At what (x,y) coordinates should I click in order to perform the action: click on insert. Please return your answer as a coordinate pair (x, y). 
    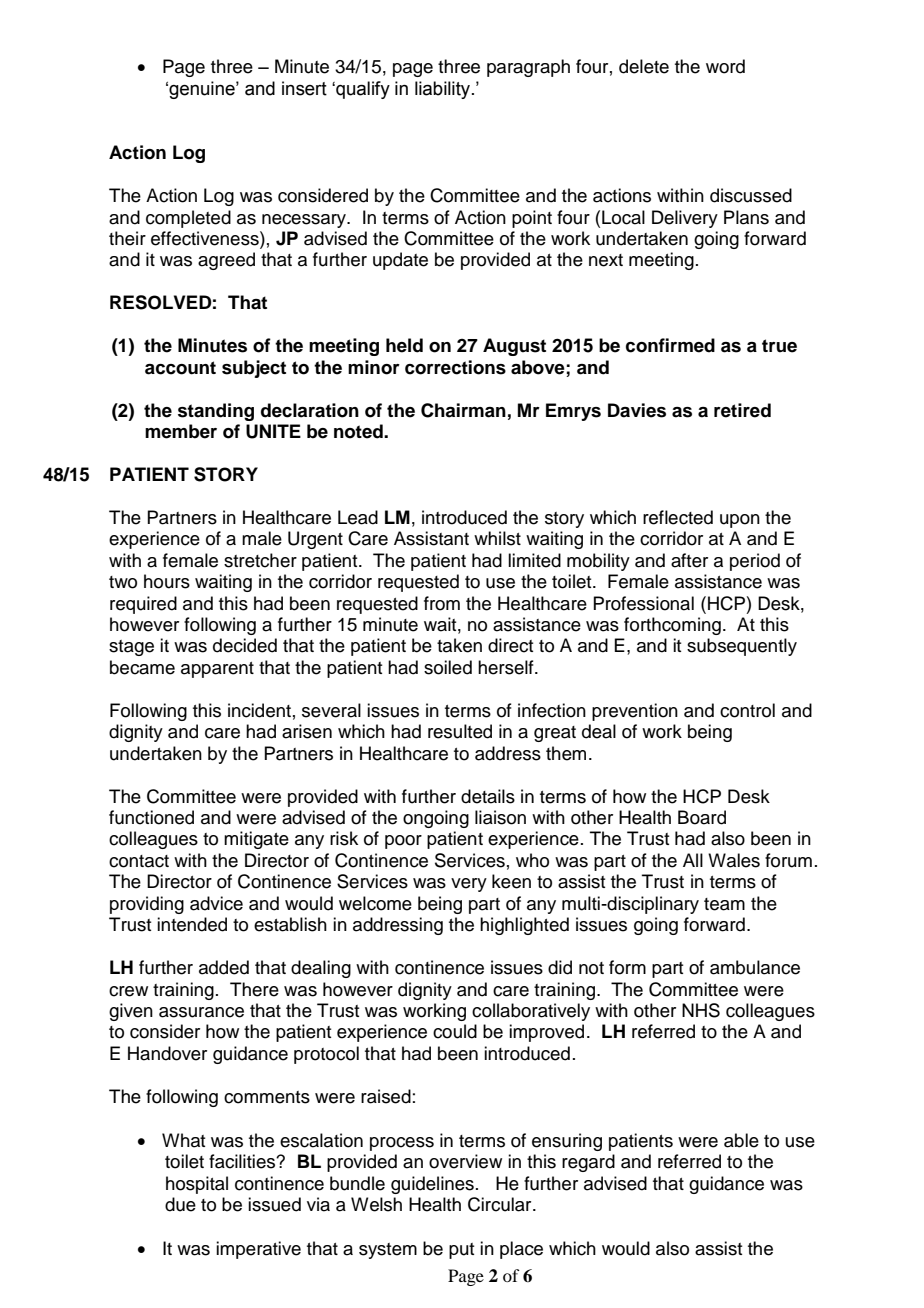
    Looking at the image, I should click on (304, 88).
